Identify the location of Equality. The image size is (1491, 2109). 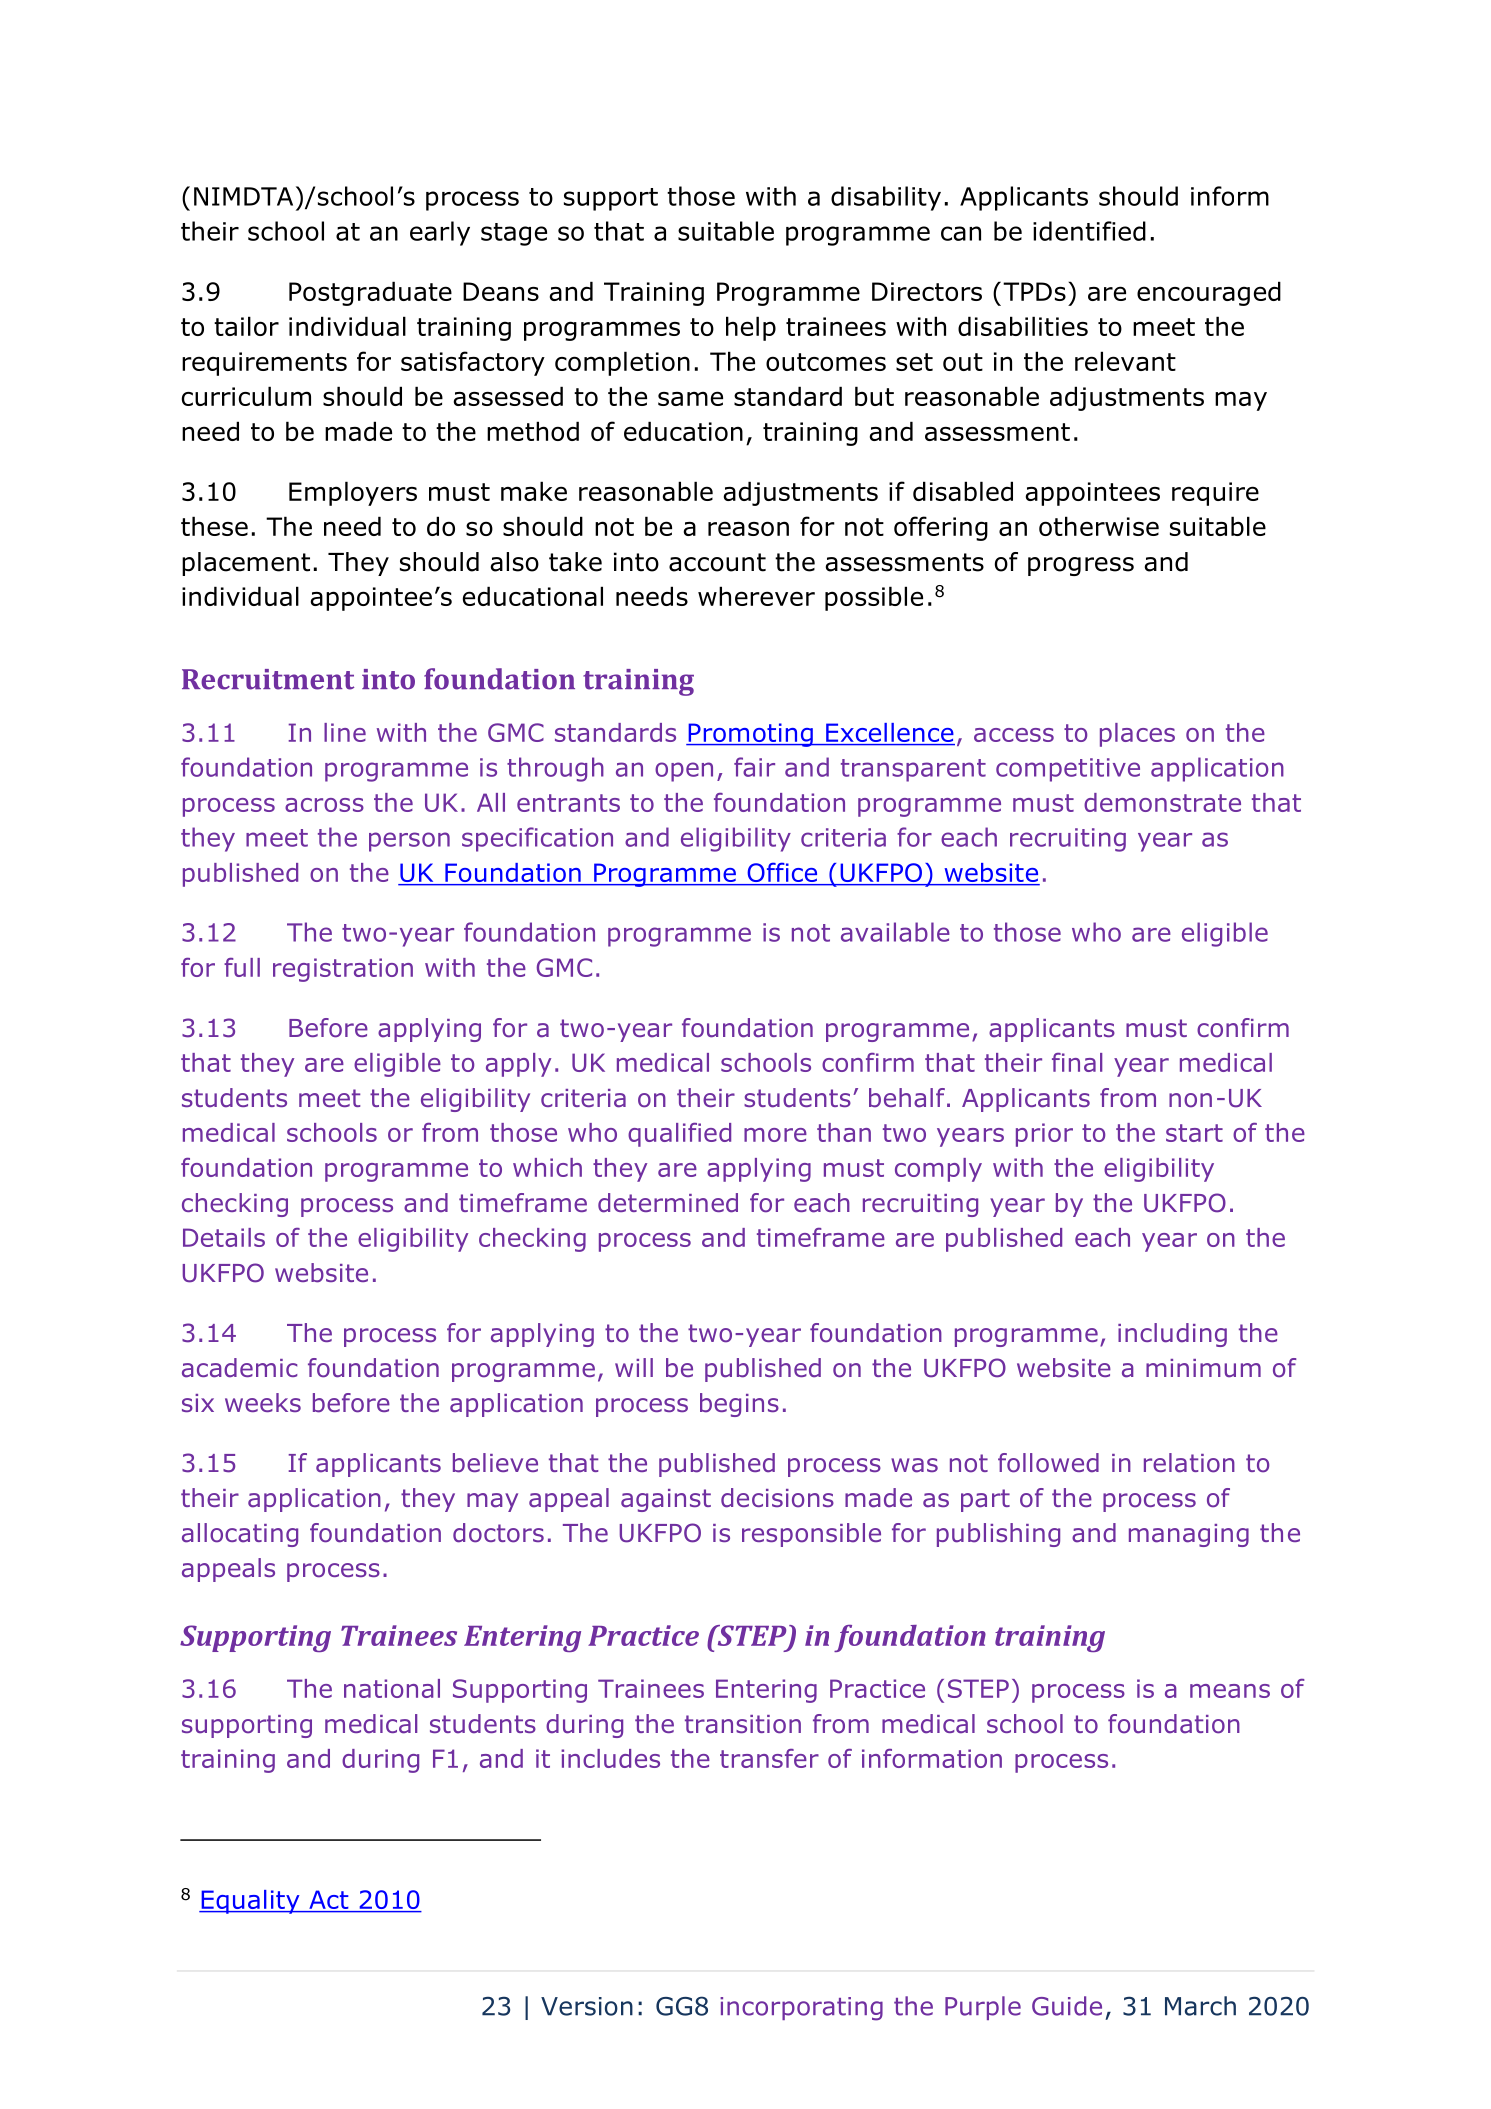
(250, 1902).
